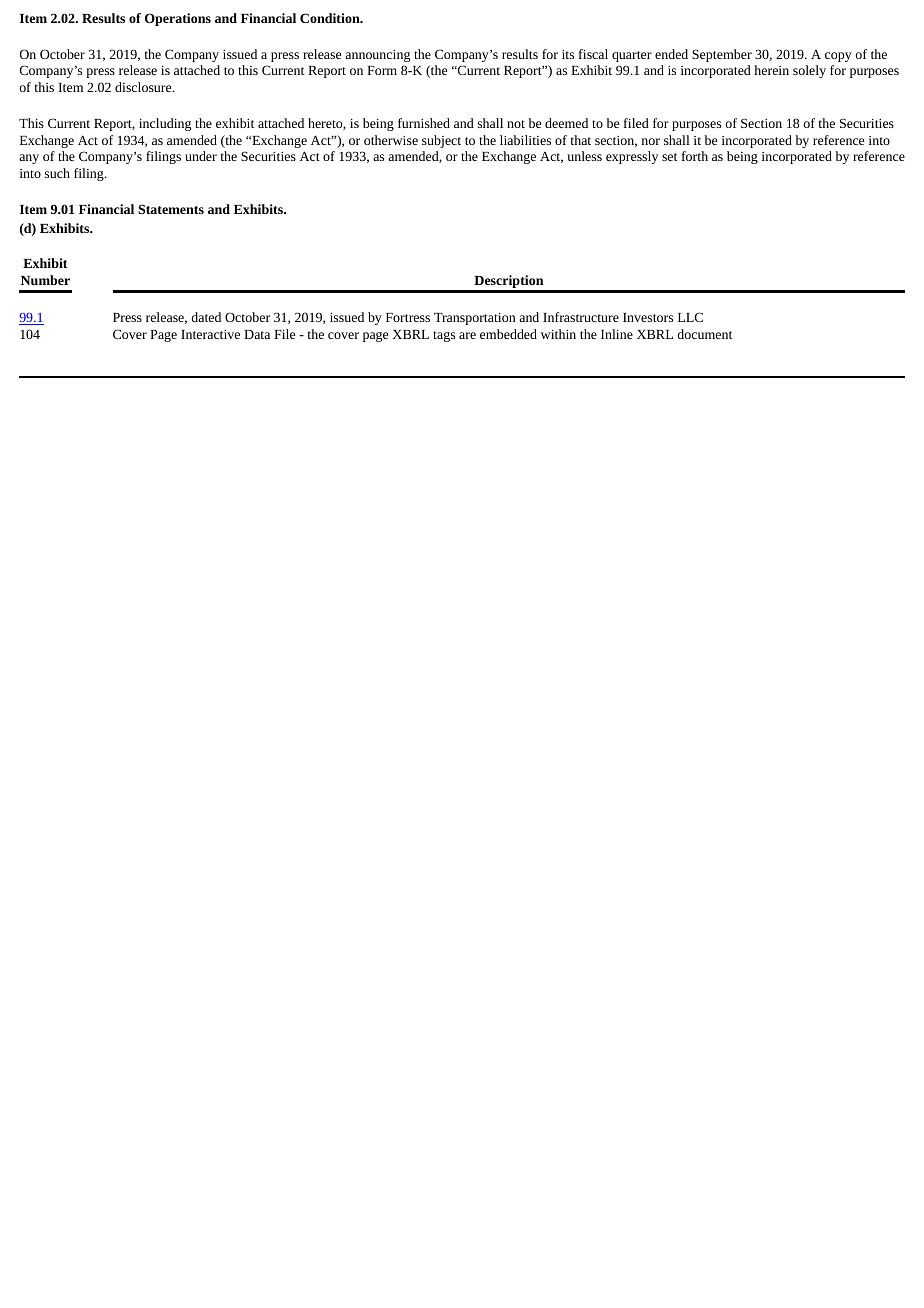 Image resolution: width=924 pixels, height=1308 pixels. Describe the element at coordinates (210, 334) in the screenshot. I see `Interactive` at that location.
